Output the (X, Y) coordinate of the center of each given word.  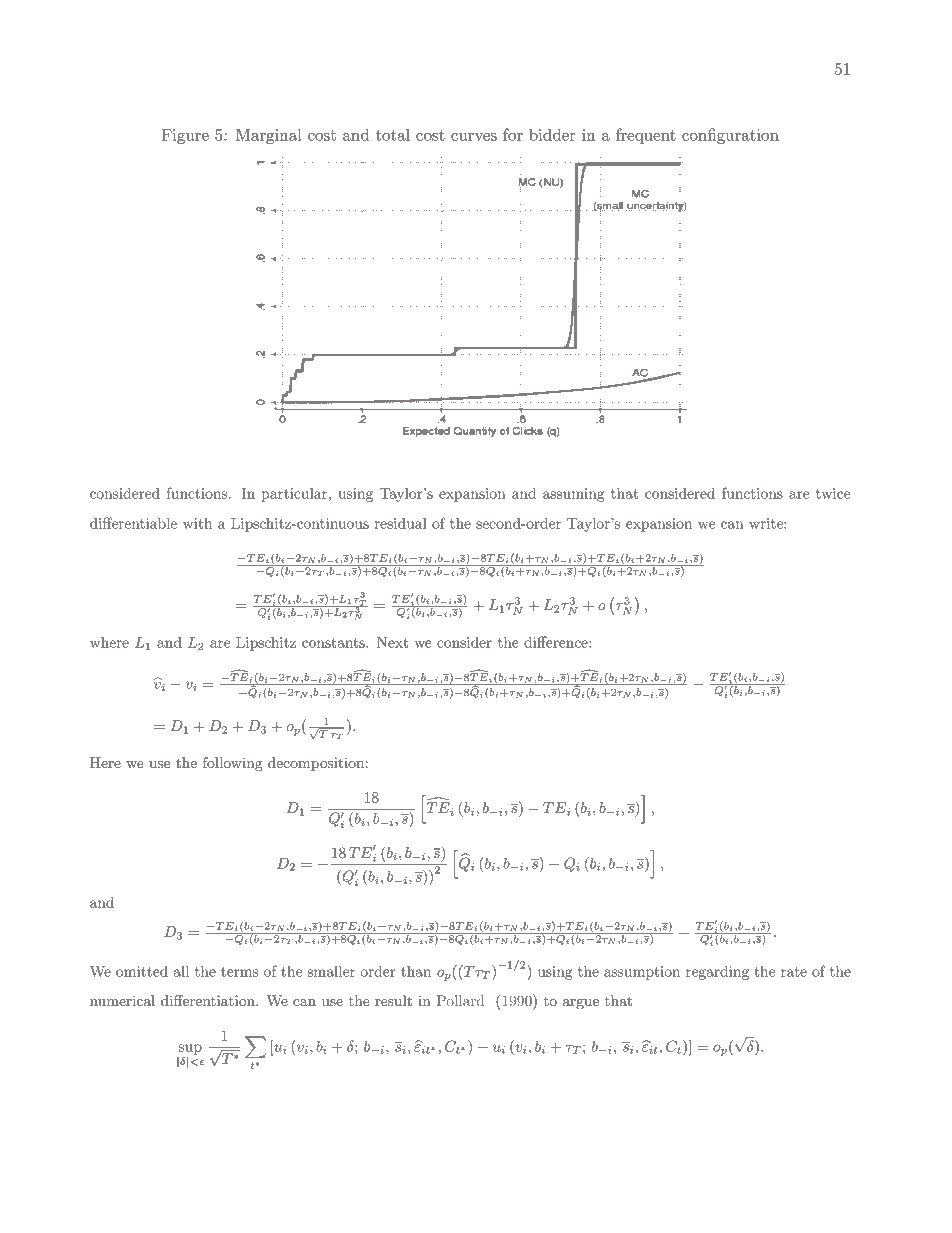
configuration (730, 136)
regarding (717, 972)
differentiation (209, 1000)
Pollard (460, 1000)
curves (474, 137)
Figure (185, 136)
